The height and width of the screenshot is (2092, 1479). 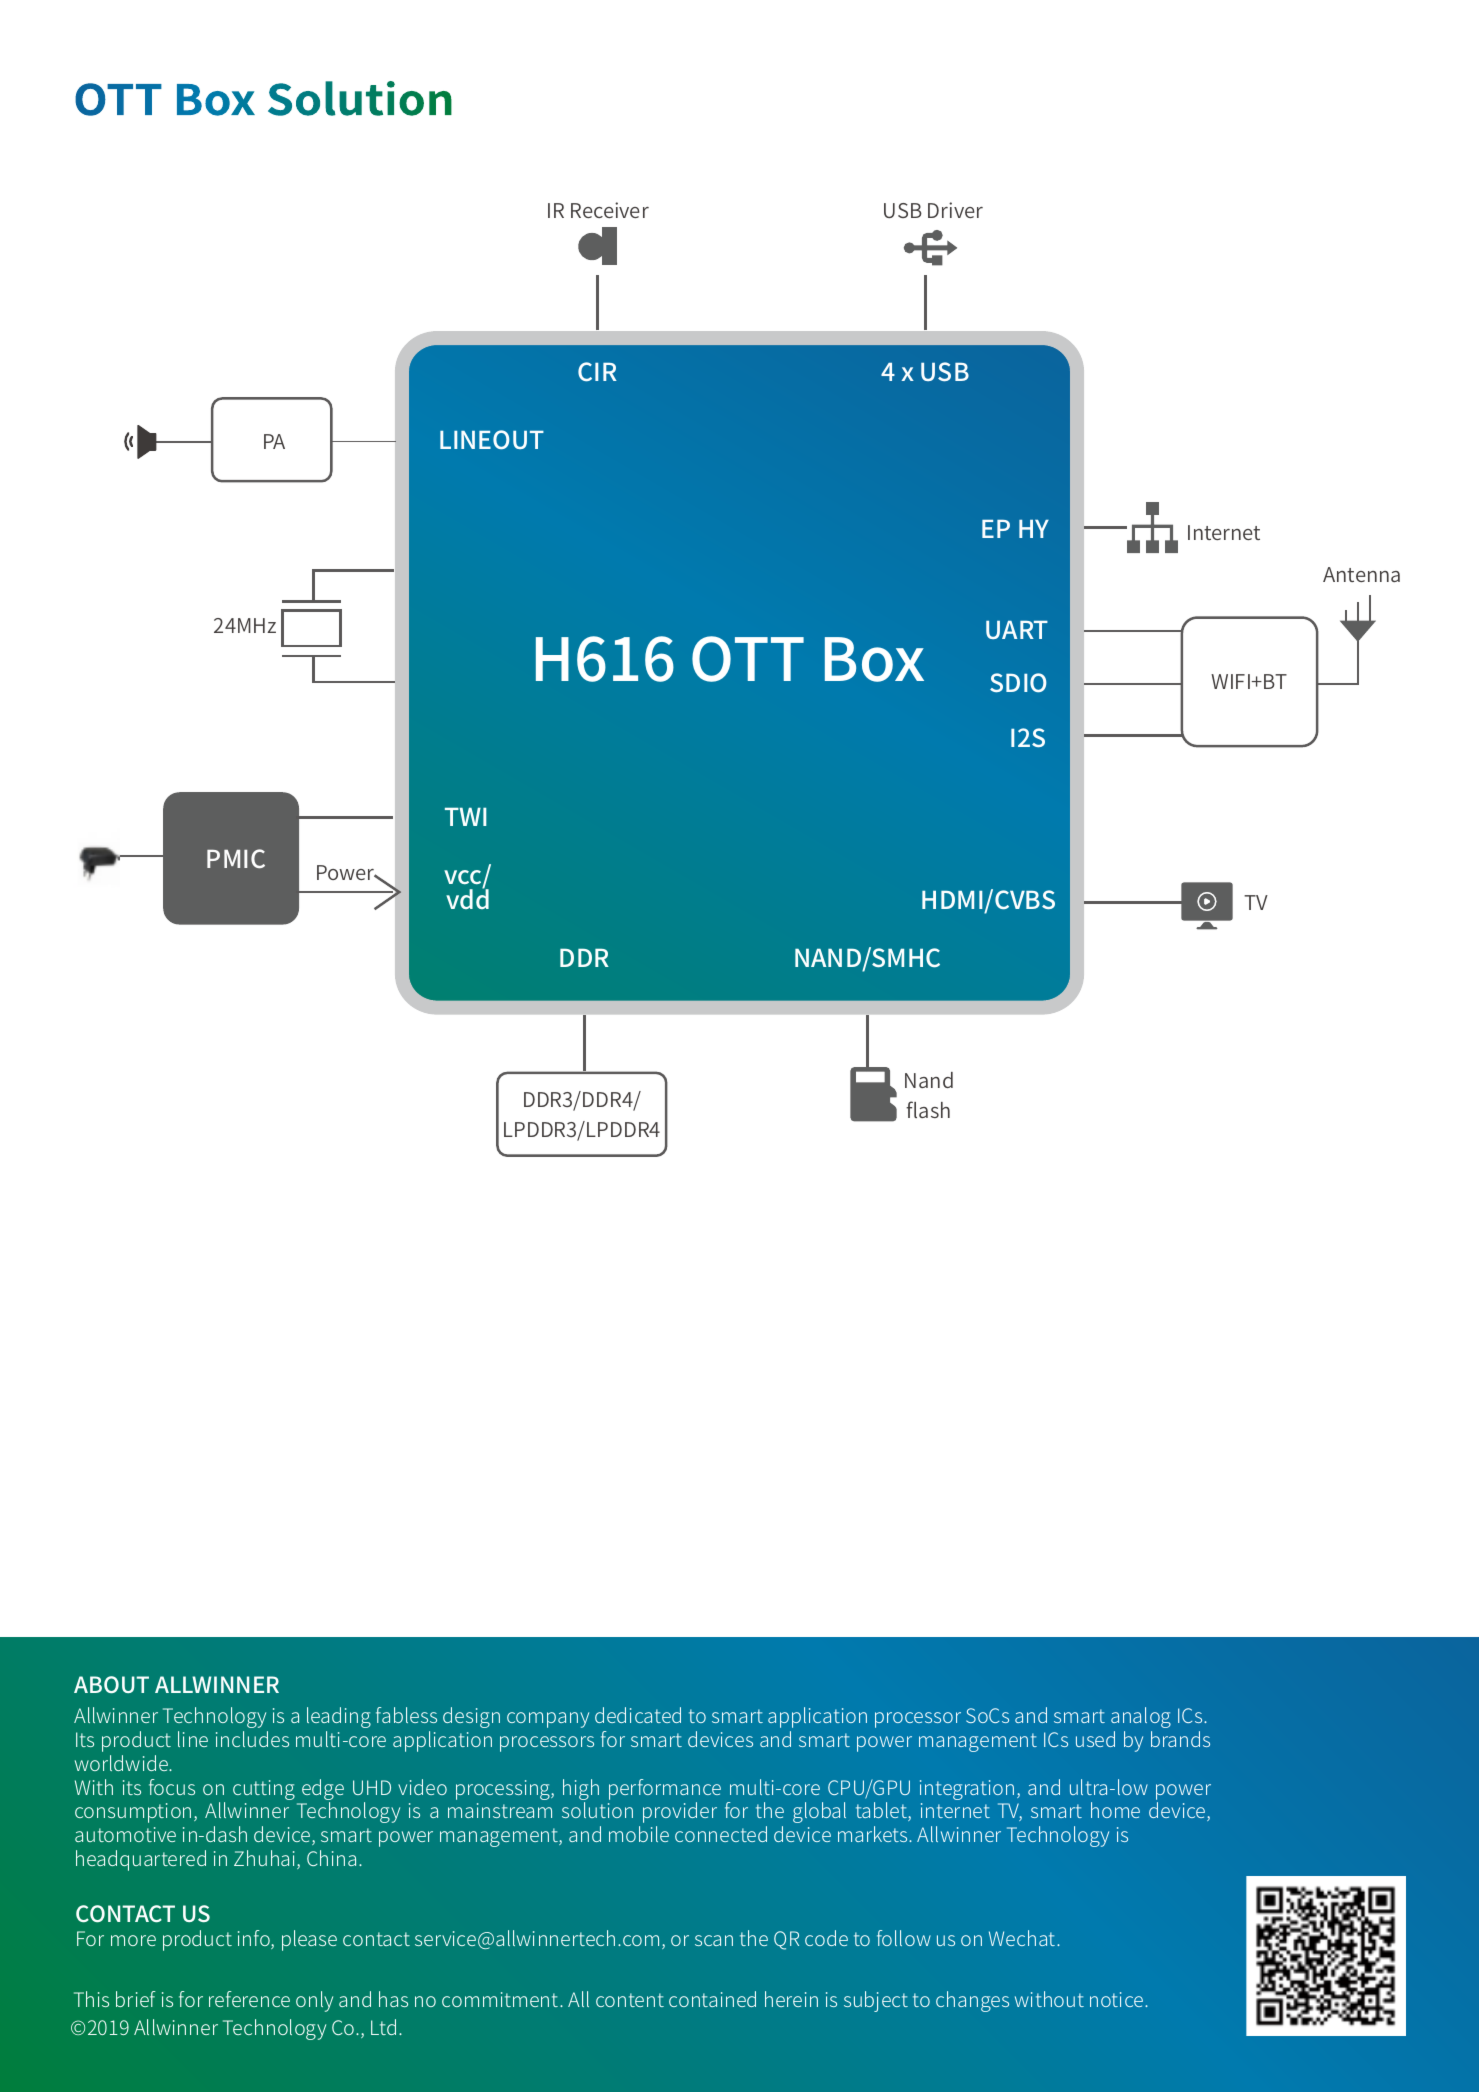 What do you see at coordinates (712, 1999) in the screenshot?
I see `contained` at bounding box center [712, 1999].
